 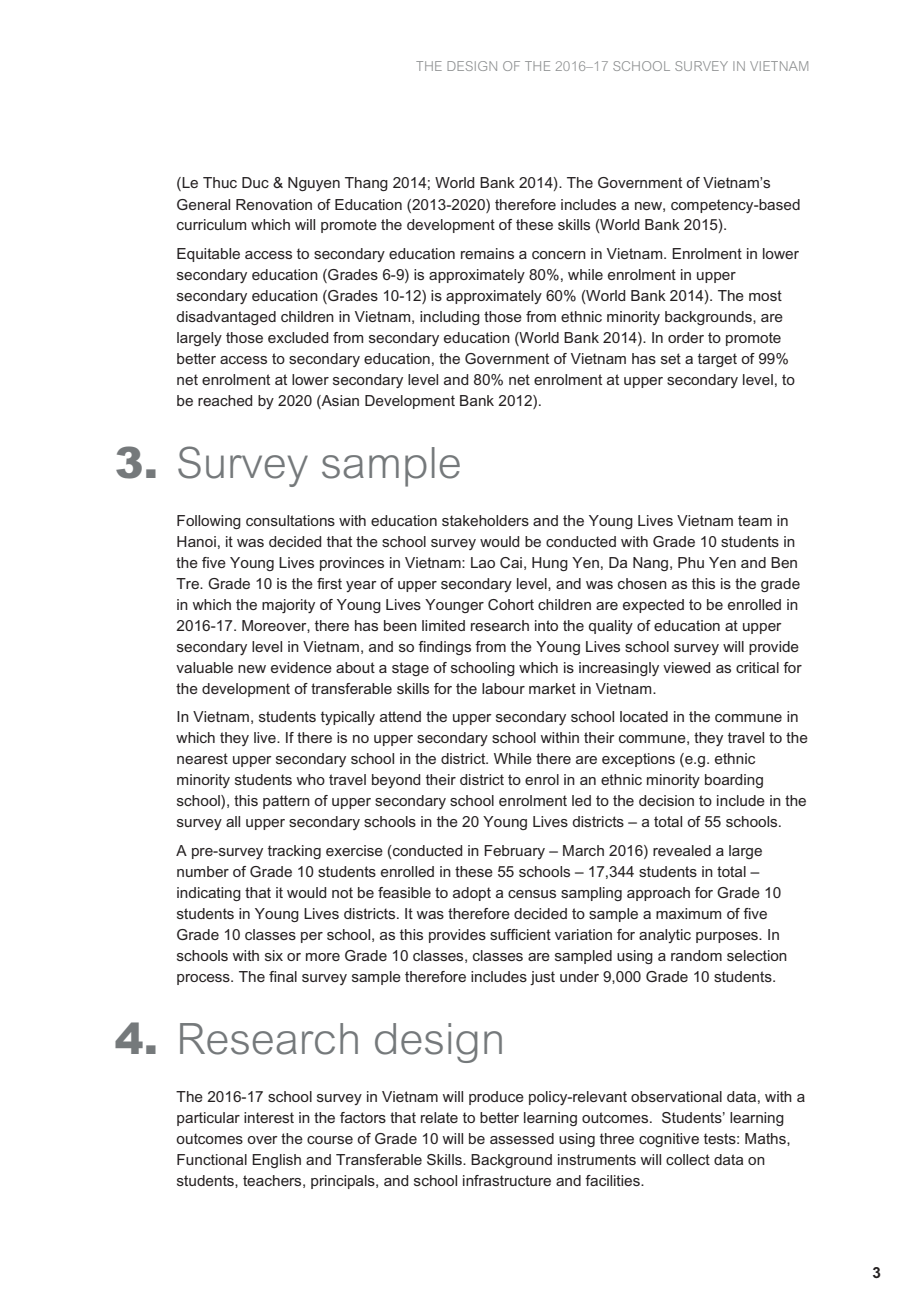 What do you see at coordinates (487, 253) in the screenshot?
I see `remains` at bounding box center [487, 253].
